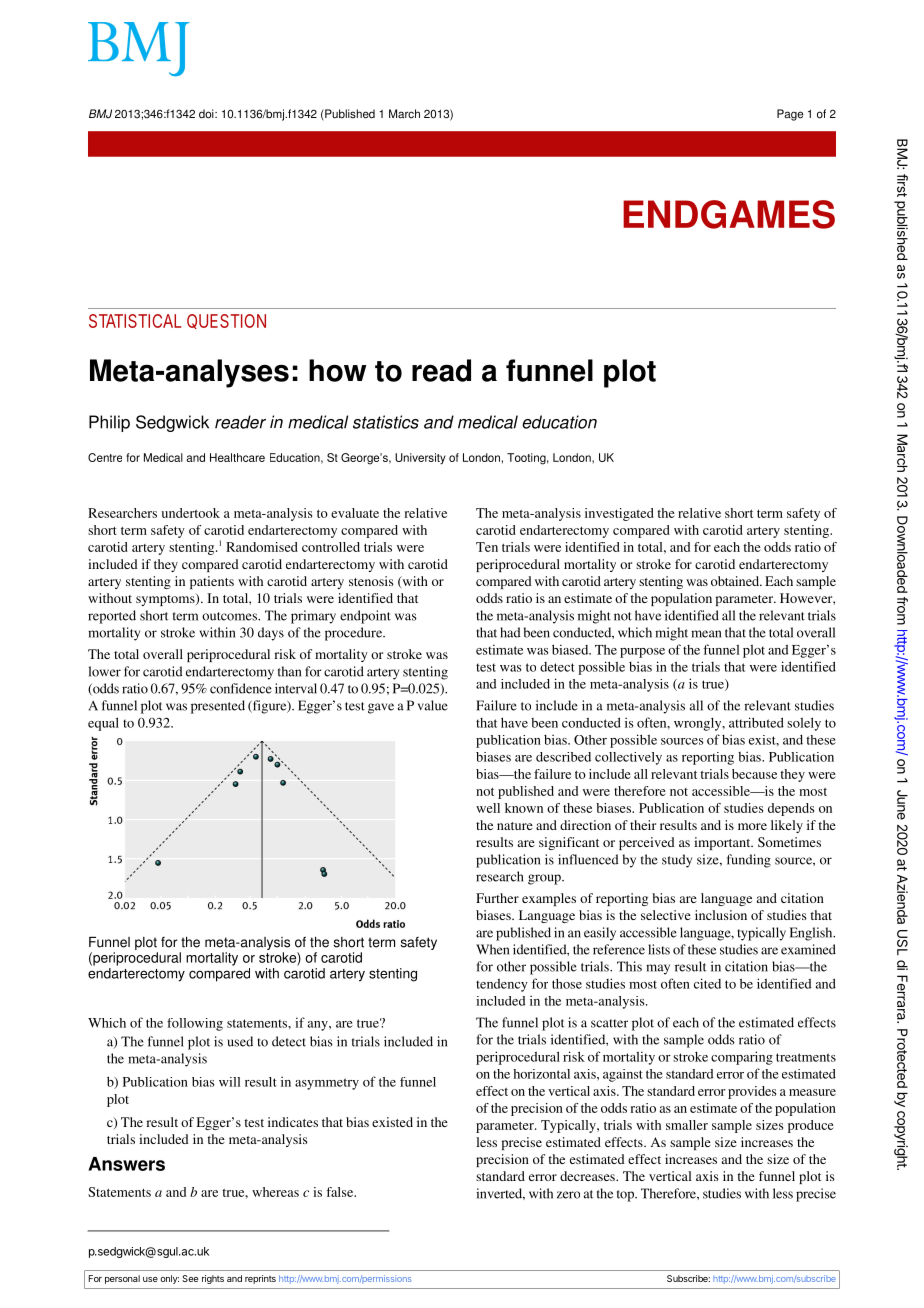 The image size is (924, 1308). What do you see at coordinates (707, 983) in the page?
I see `cited` at bounding box center [707, 983].
